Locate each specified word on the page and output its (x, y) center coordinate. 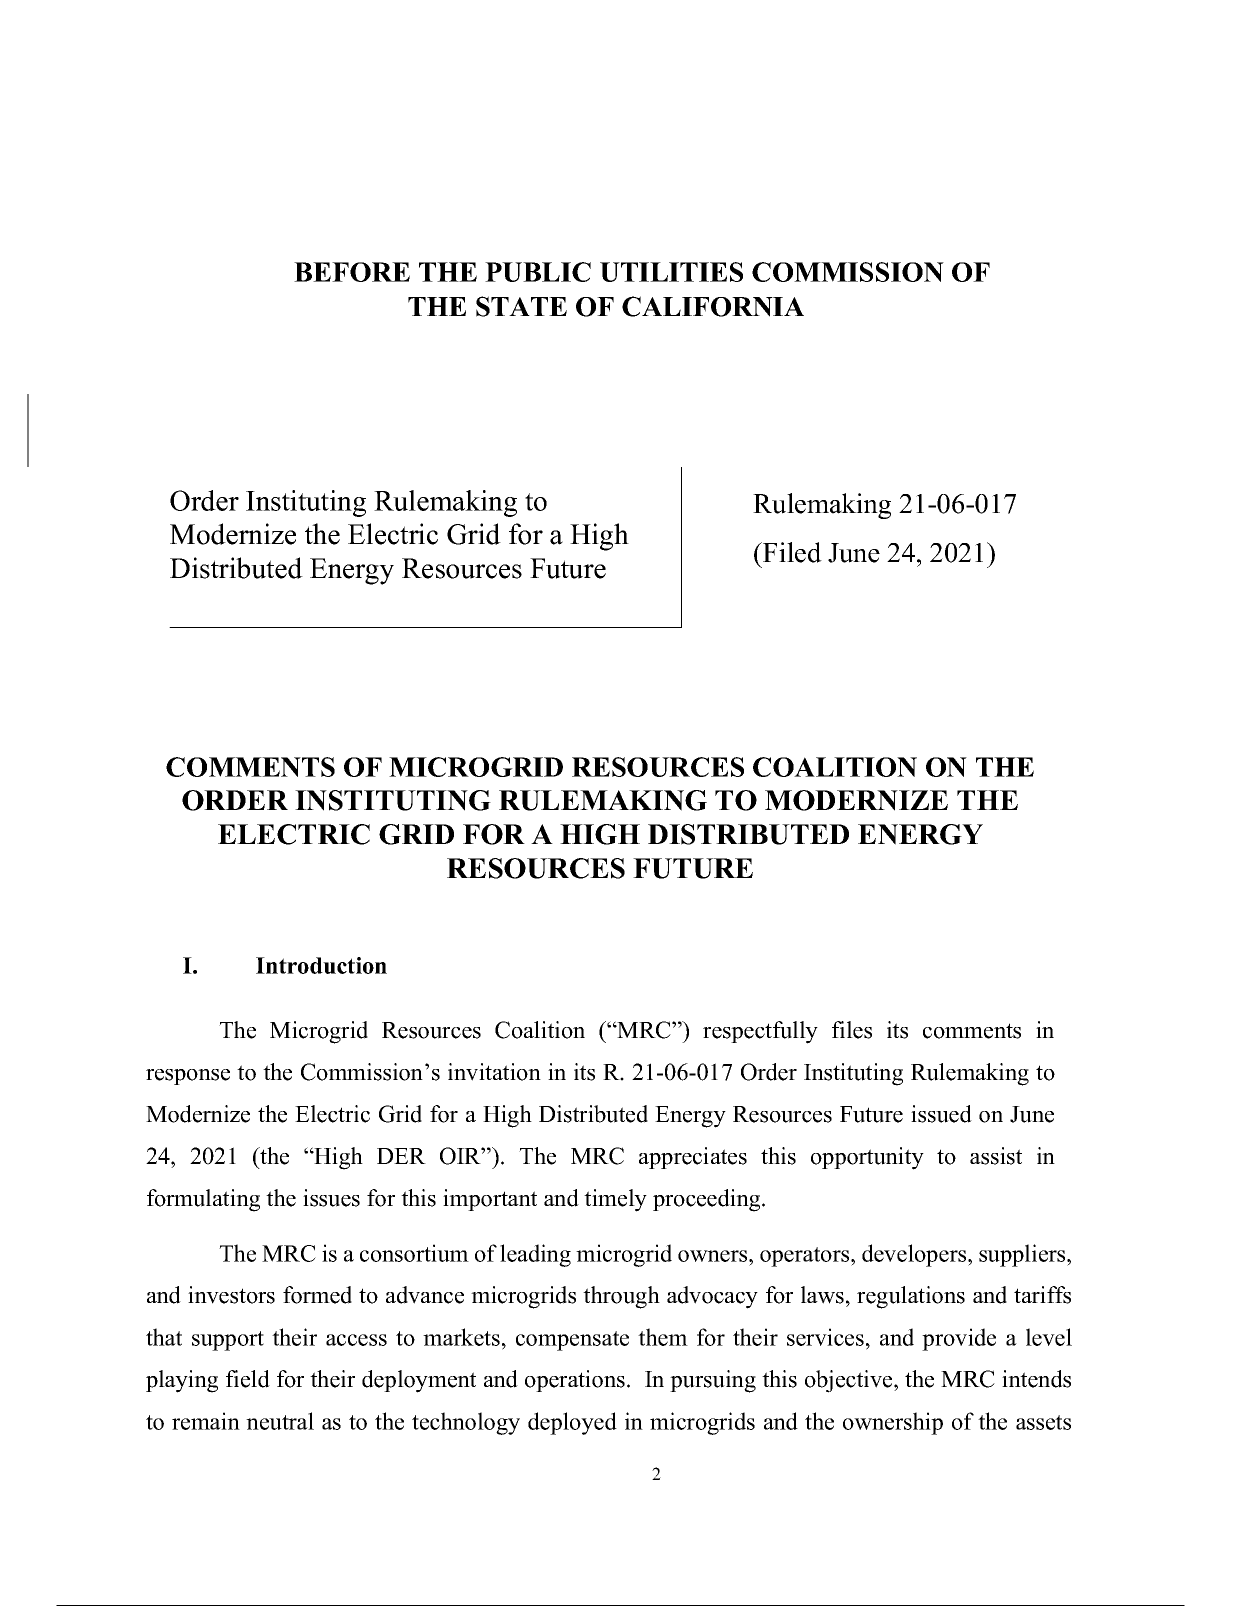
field (248, 1379)
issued (941, 1114)
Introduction (321, 965)
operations (575, 1381)
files (852, 1030)
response (188, 1077)
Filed (791, 552)
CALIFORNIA (713, 306)
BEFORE (352, 272)
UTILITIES (671, 272)
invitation (494, 1072)
